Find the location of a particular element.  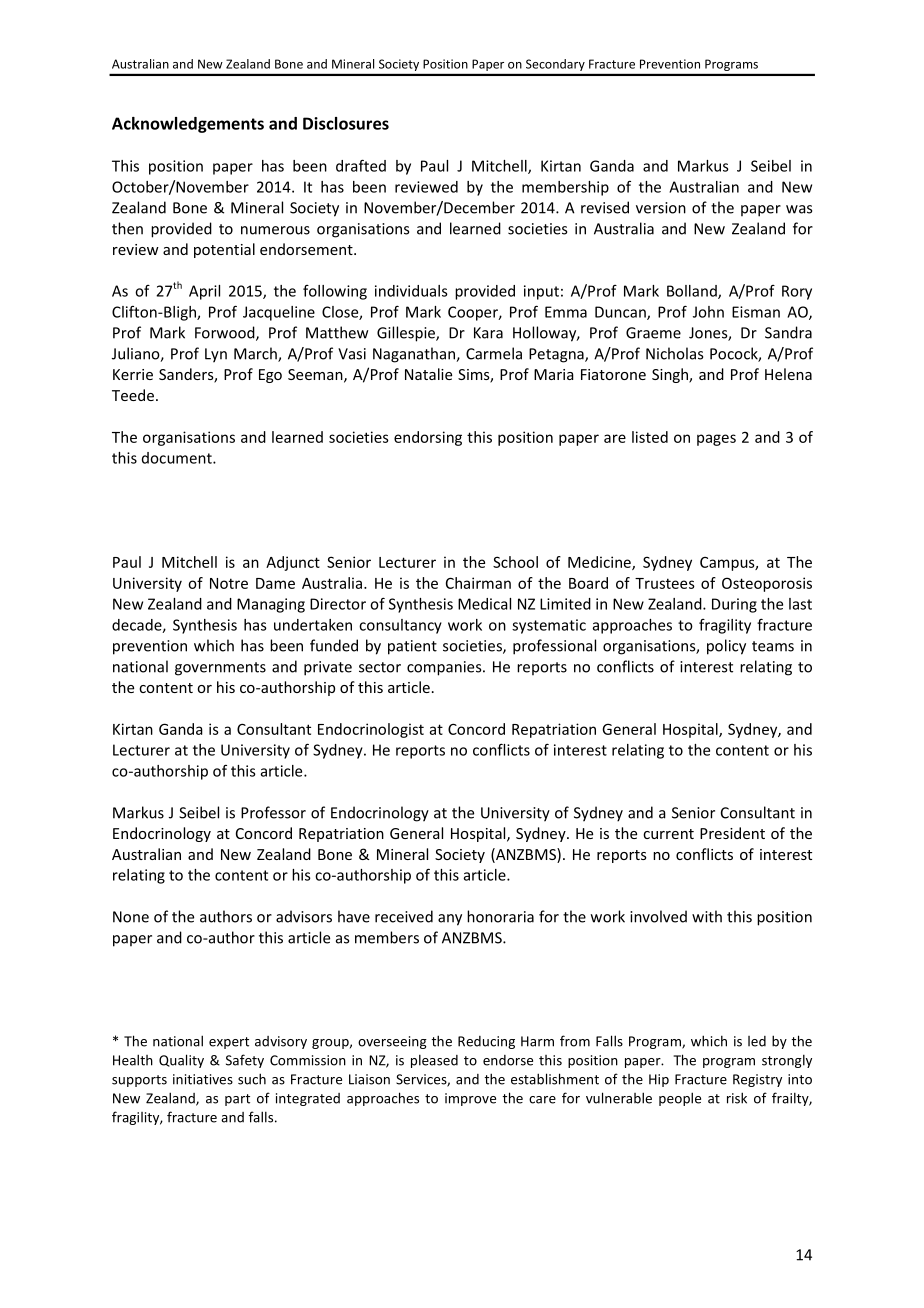

initiatives is located at coordinates (203, 1079).
